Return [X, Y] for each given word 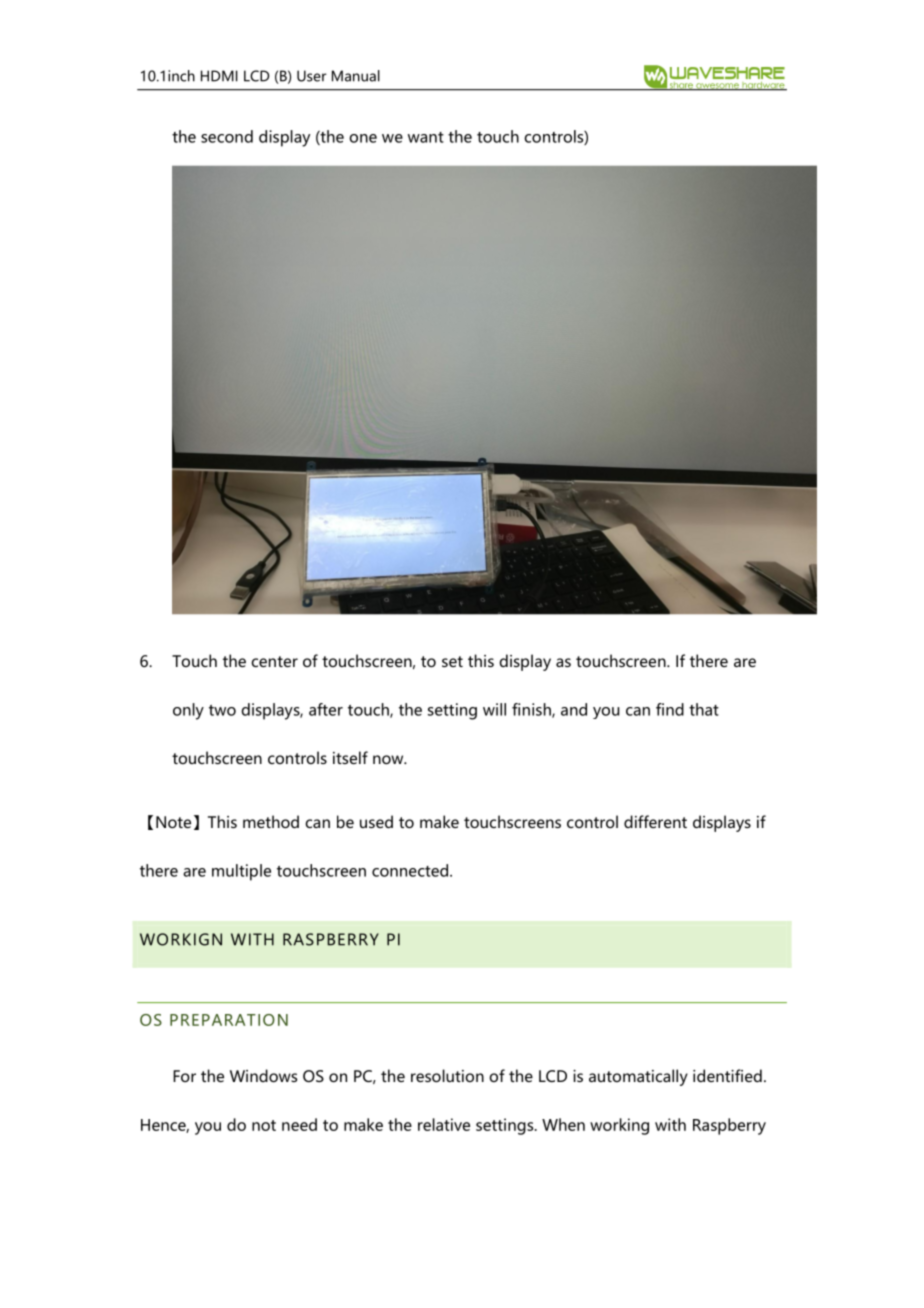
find [670, 709]
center [274, 661]
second [227, 136]
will [494, 709]
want [426, 137]
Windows [263, 1075]
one [363, 138]
